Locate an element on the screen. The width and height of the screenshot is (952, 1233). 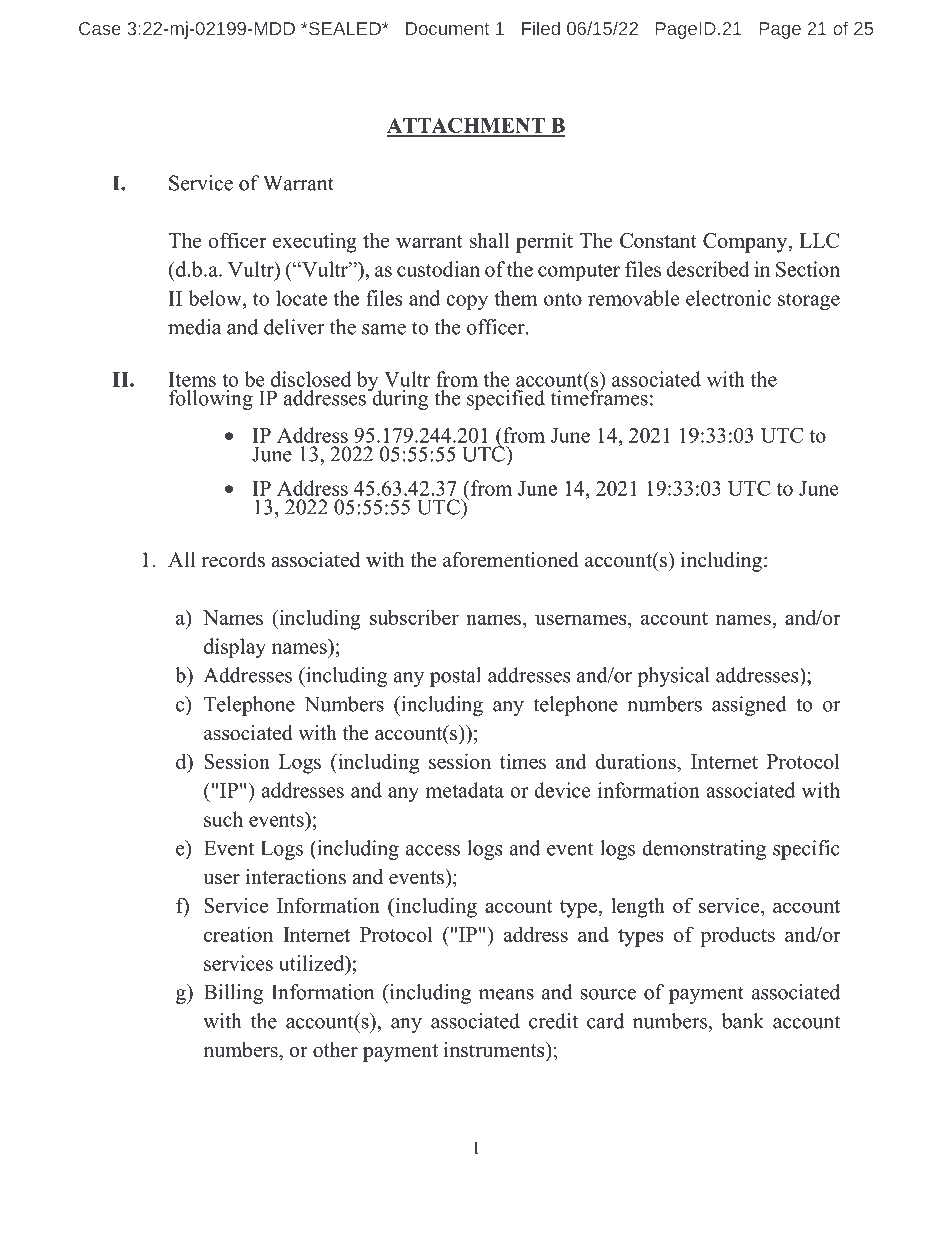
Filed is located at coordinates (541, 28).
